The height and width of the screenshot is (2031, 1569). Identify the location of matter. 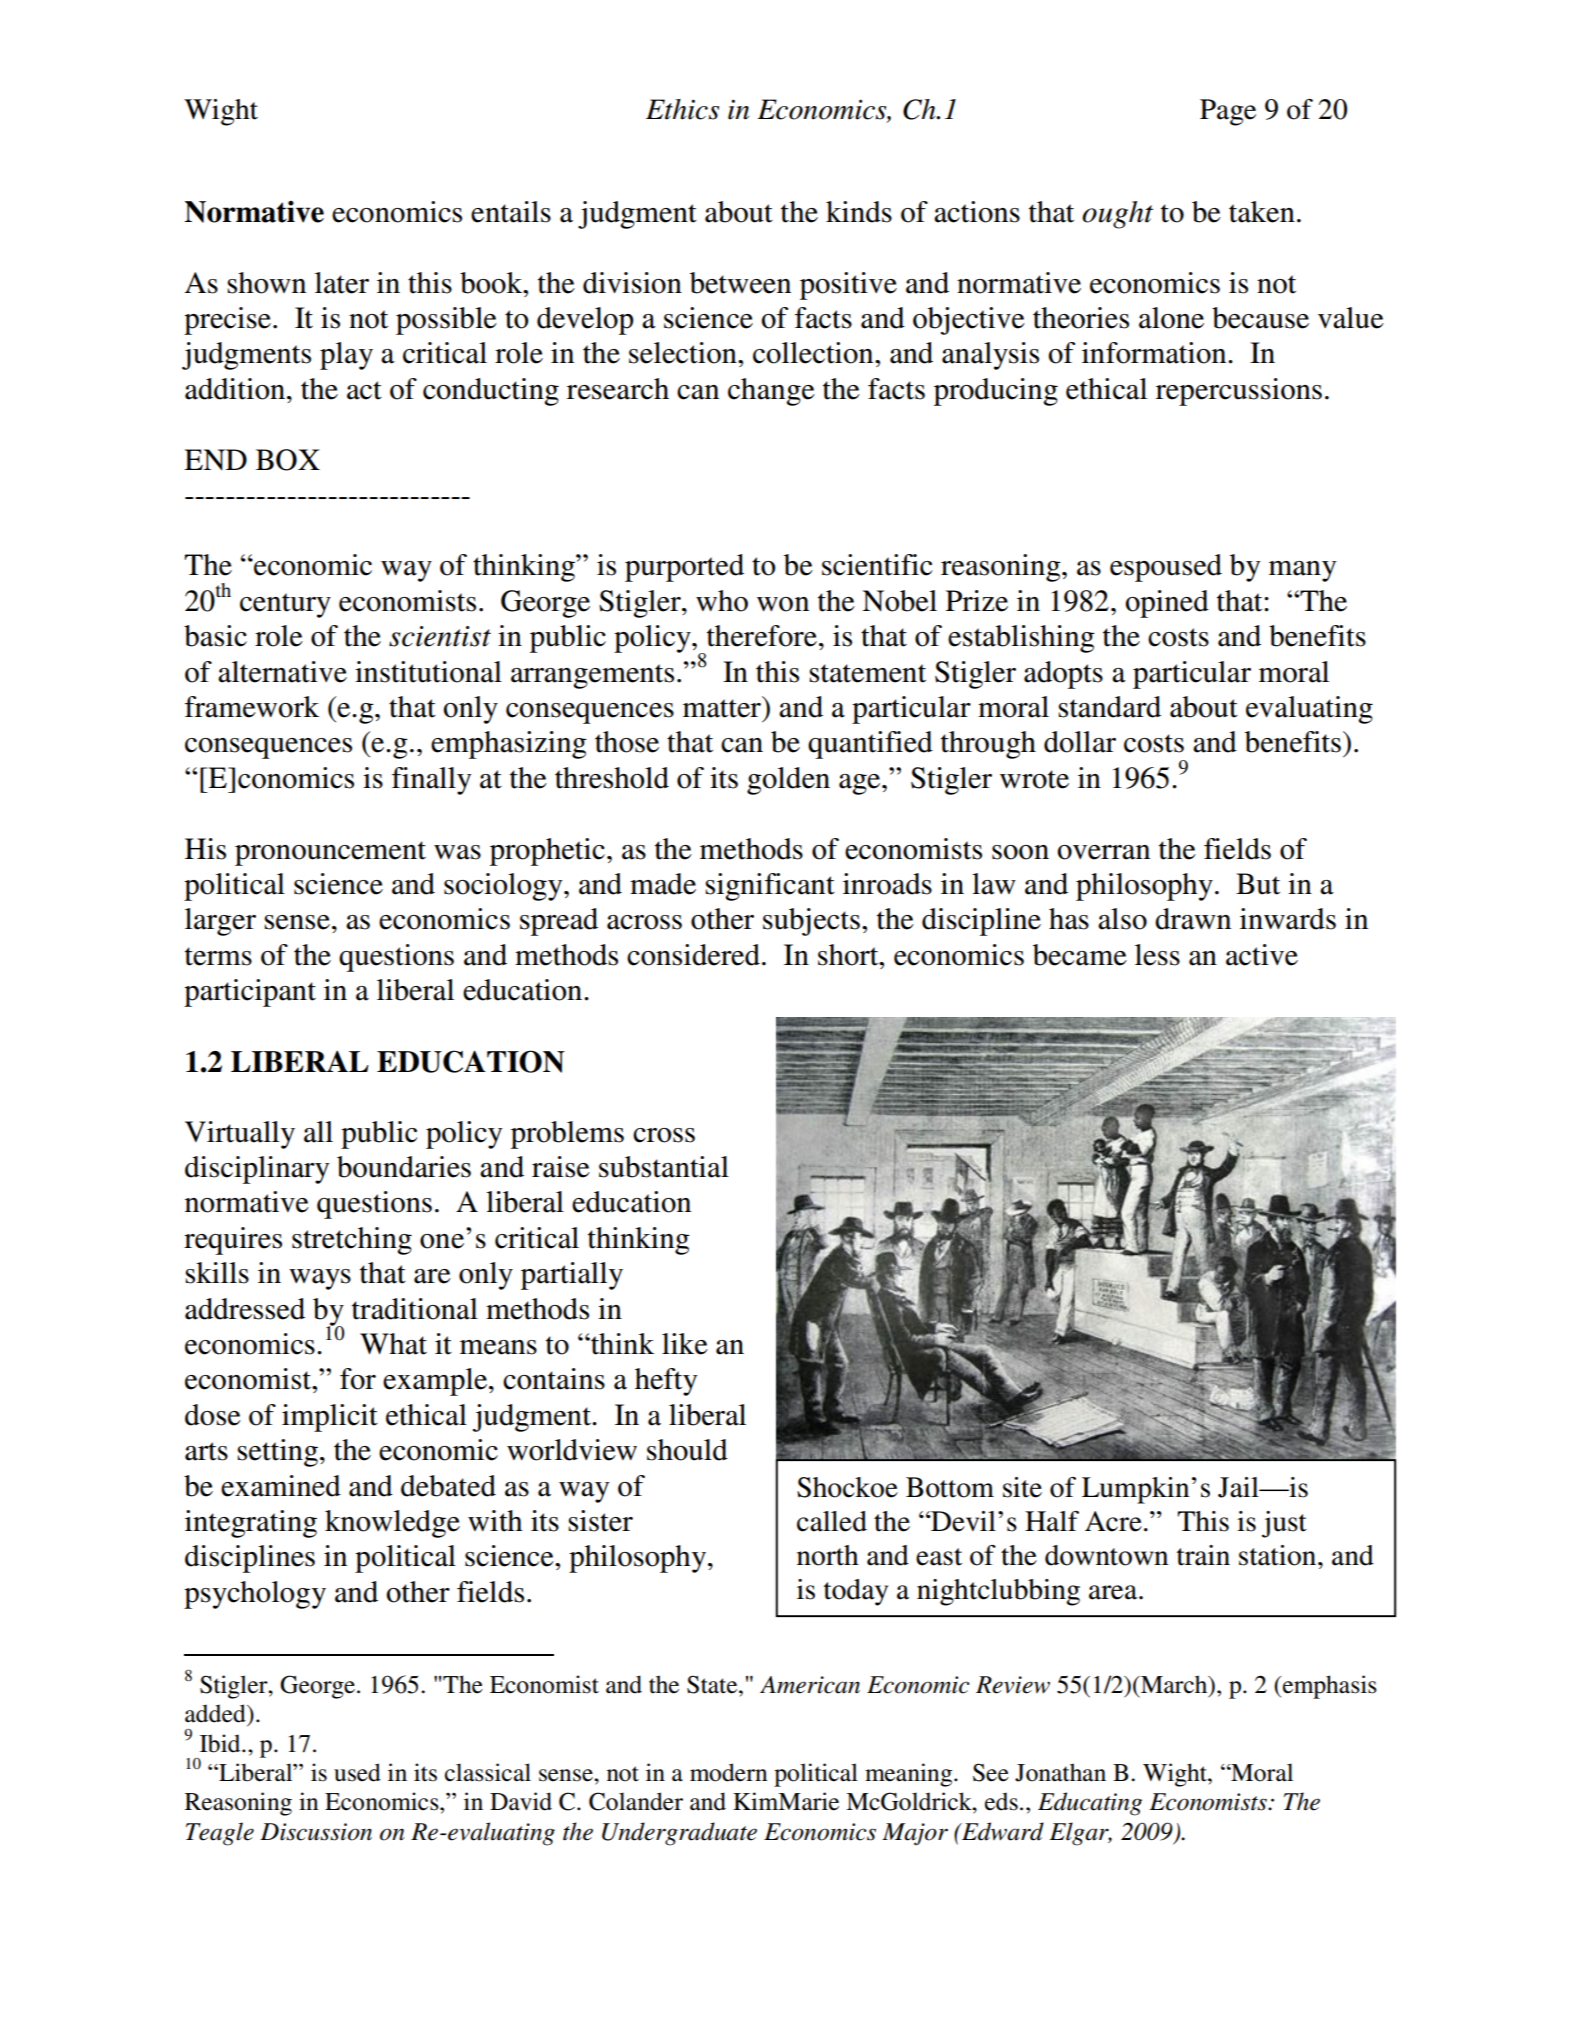
(723, 707).
